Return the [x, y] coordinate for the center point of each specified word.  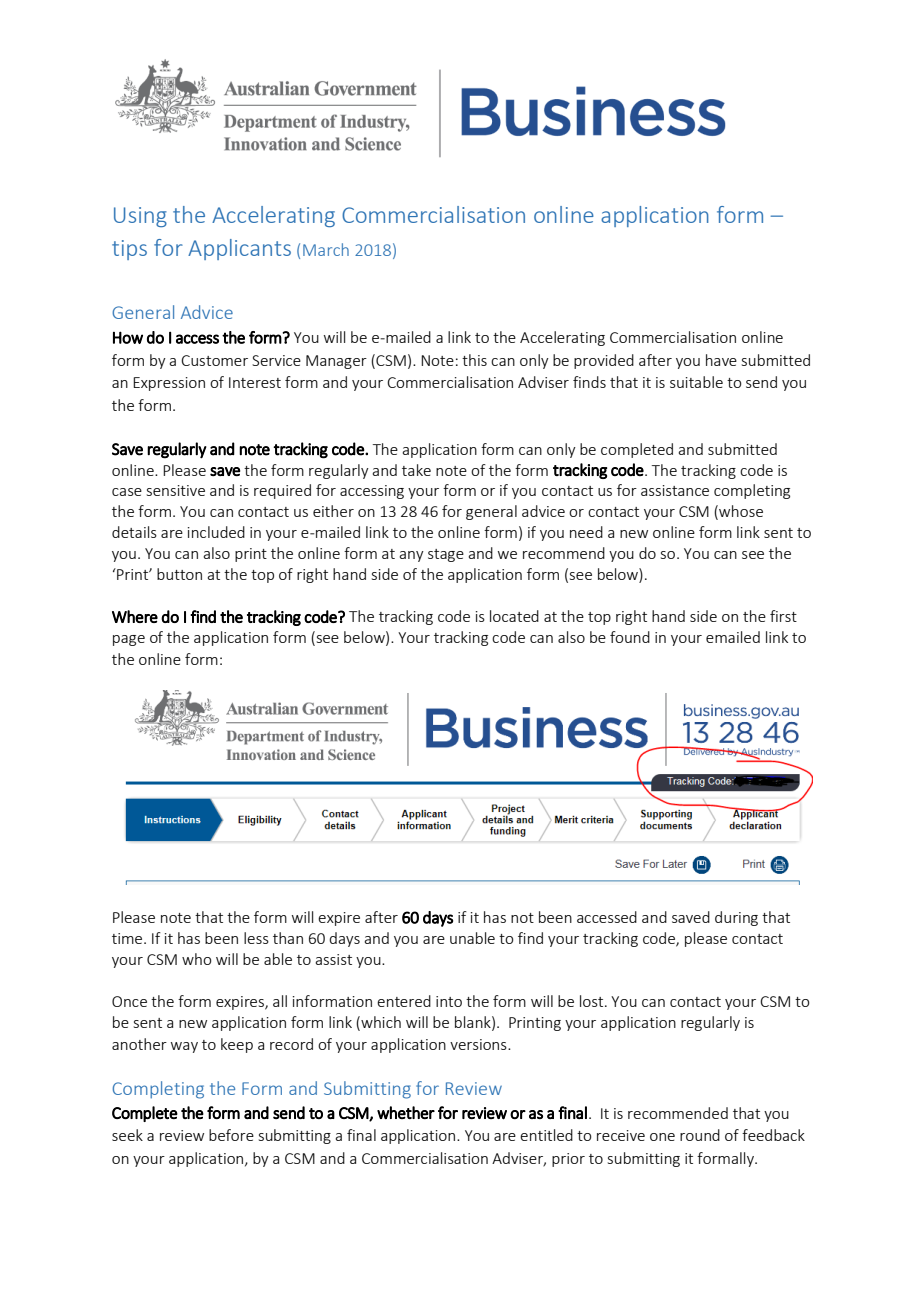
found [630, 637]
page [129, 640]
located [514, 616]
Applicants [239, 249]
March [326, 249]
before [231, 1135]
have [721, 360]
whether [406, 1113]
